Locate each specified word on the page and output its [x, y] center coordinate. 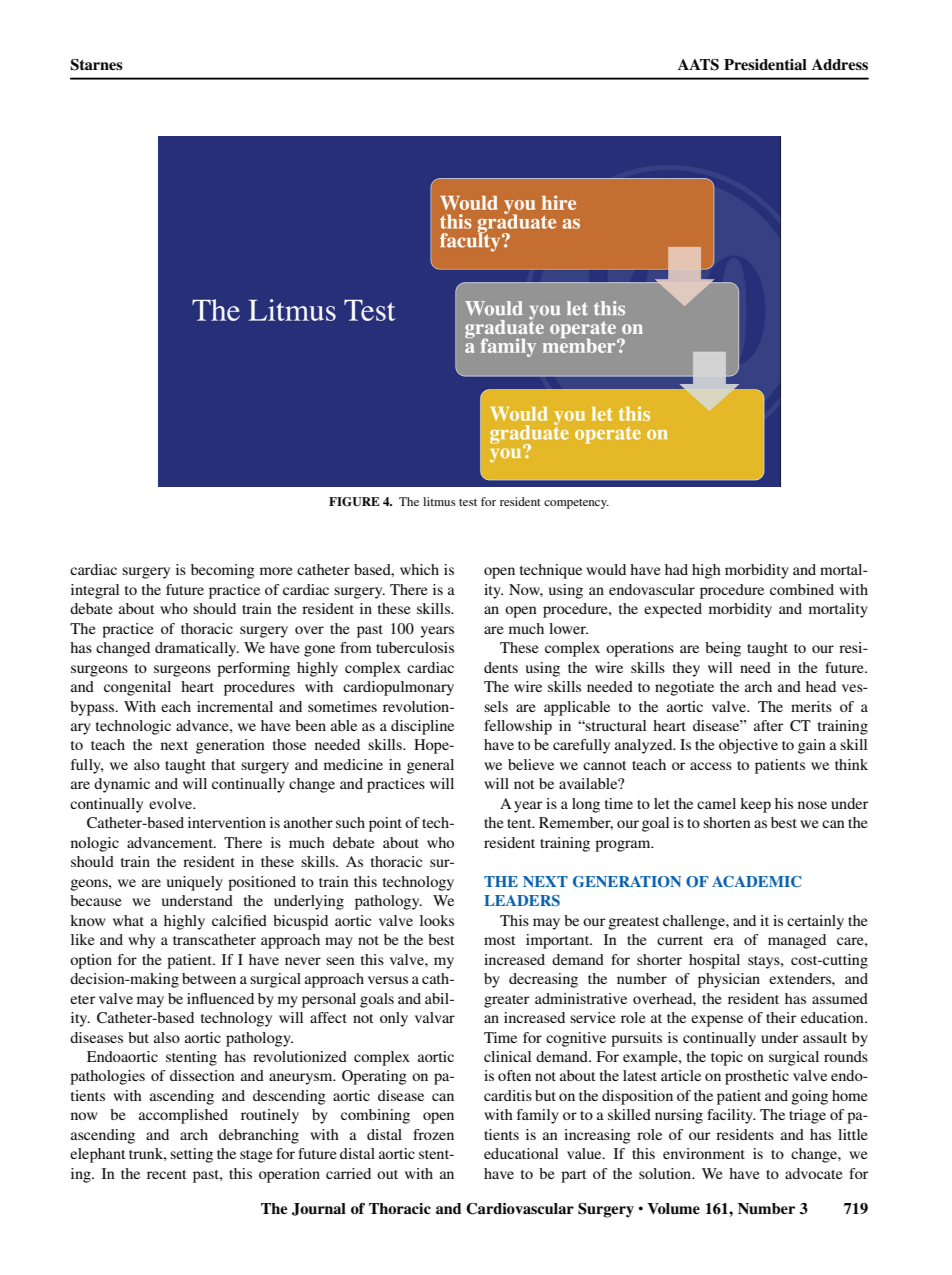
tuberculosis [415, 647]
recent [167, 1174]
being [723, 649]
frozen [433, 1134]
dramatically [197, 649]
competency [576, 504]
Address [840, 64]
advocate [814, 1173]
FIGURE [354, 502]
